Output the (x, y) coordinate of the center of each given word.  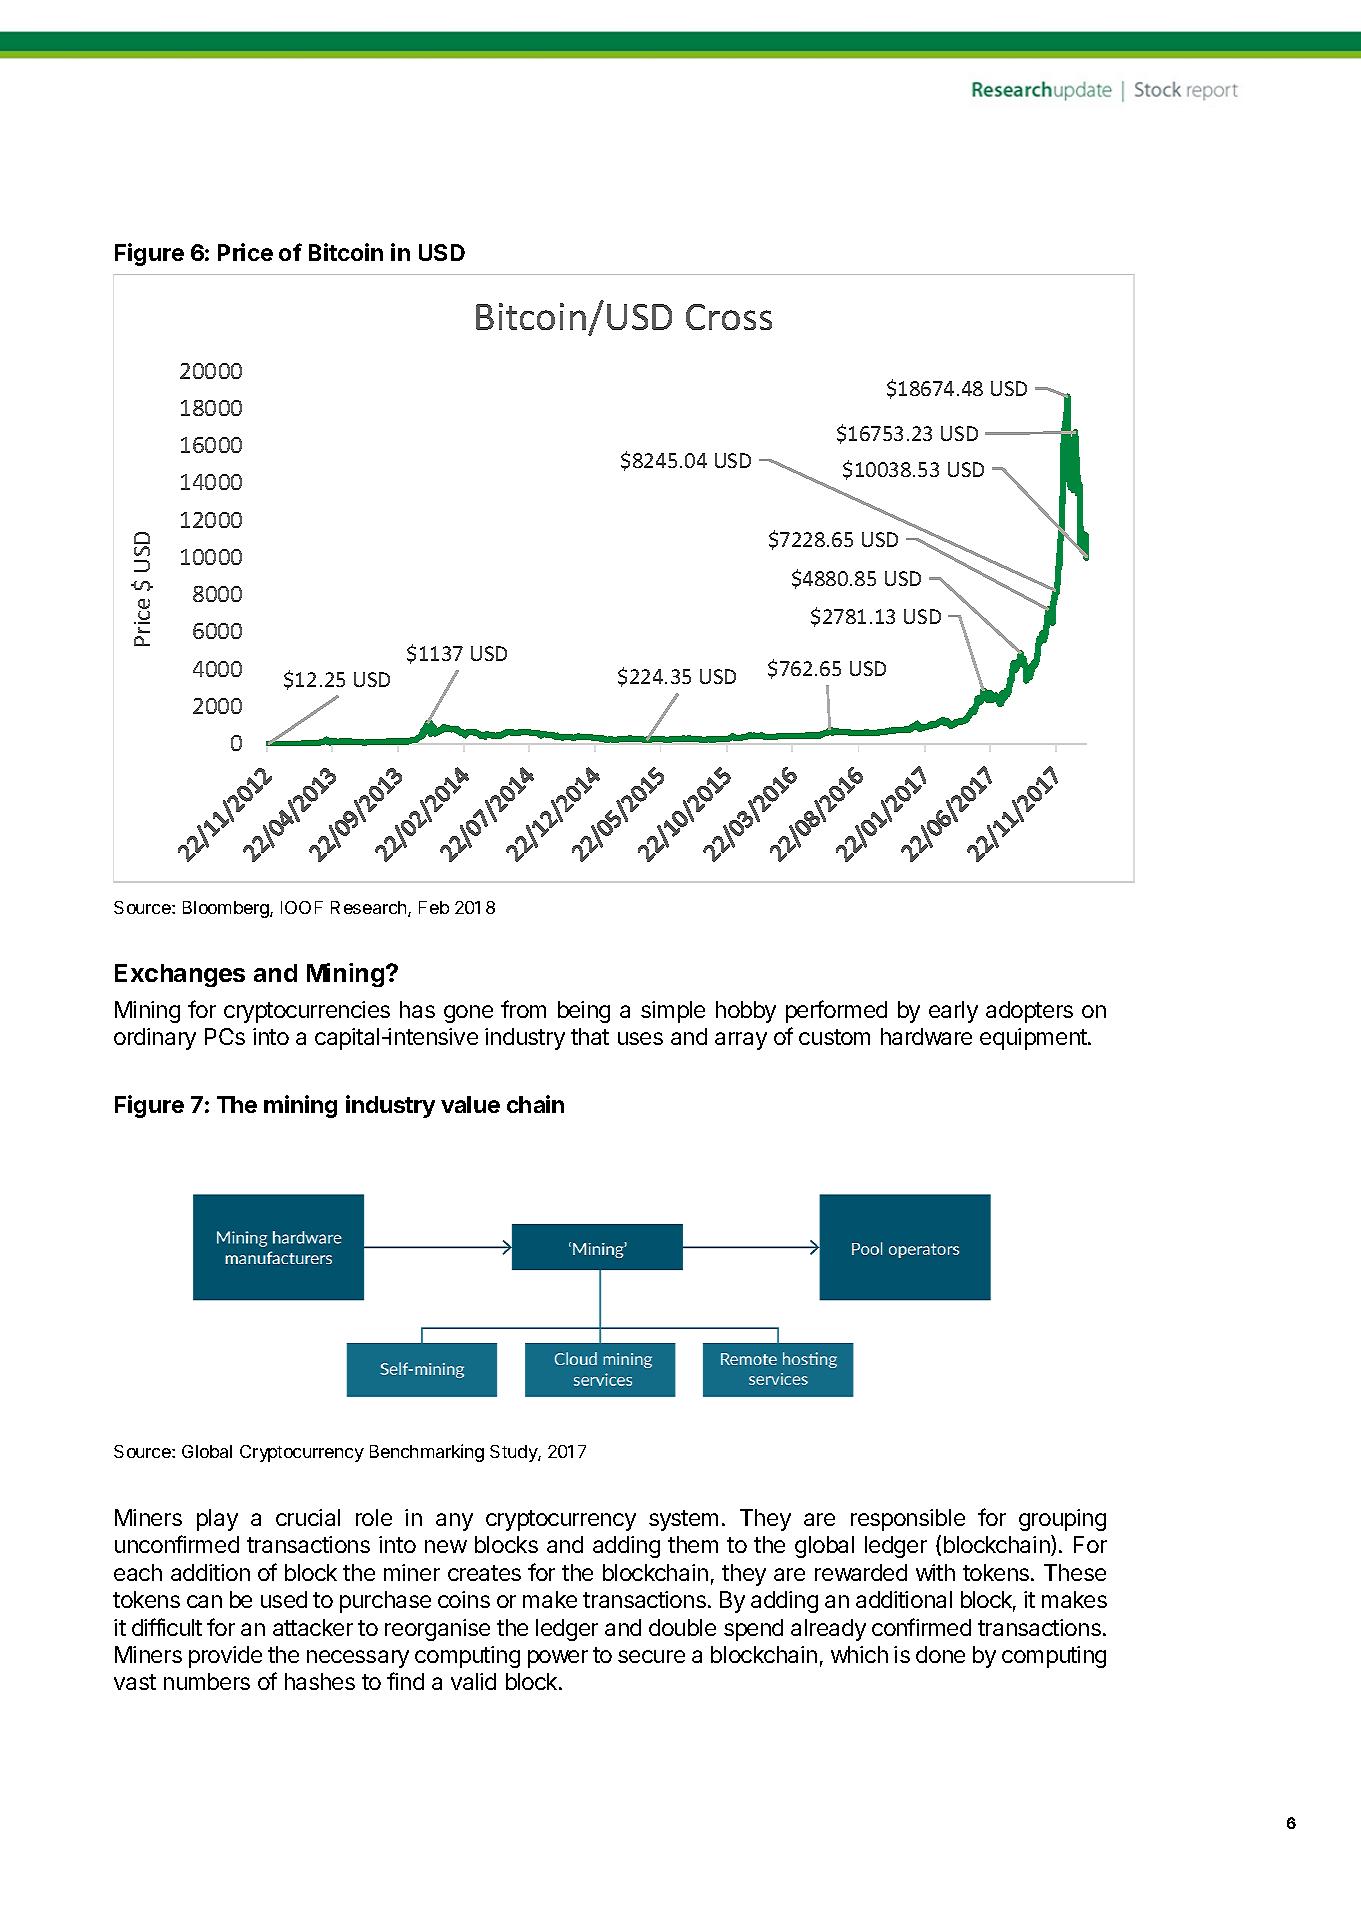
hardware (926, 1036)
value (470, 1104)
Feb (434, 907)
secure (651, 1656)
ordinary (155, 1039)
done (940, 1654)
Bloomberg (227, 909)
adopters (1029, 1012)
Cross (729, 317)
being (584, 1012)
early (953, 1012)
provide (225, 1657)
